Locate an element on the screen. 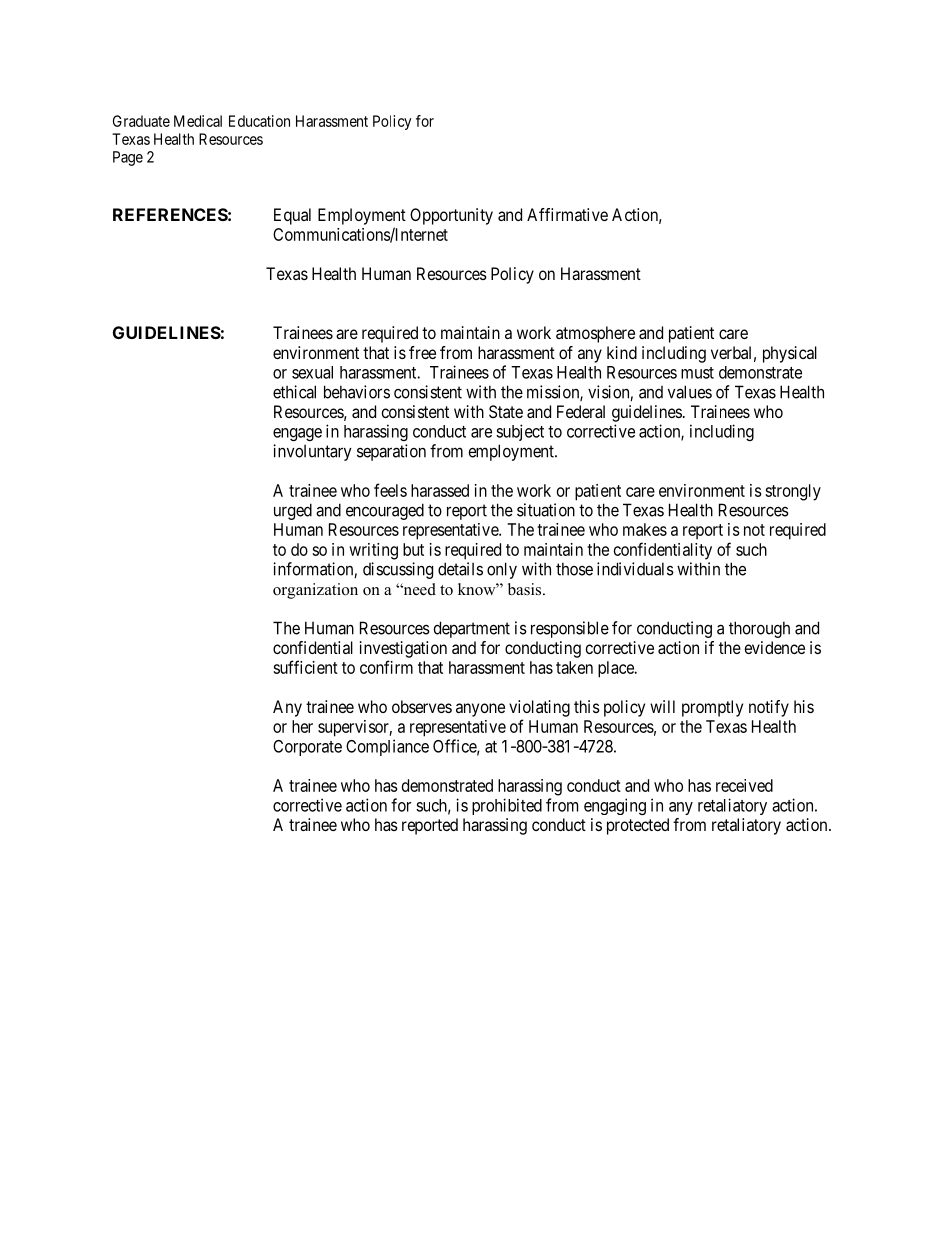 The height and width of the screenshot is (1233, 952). State is located at coordinates (506, 411).
